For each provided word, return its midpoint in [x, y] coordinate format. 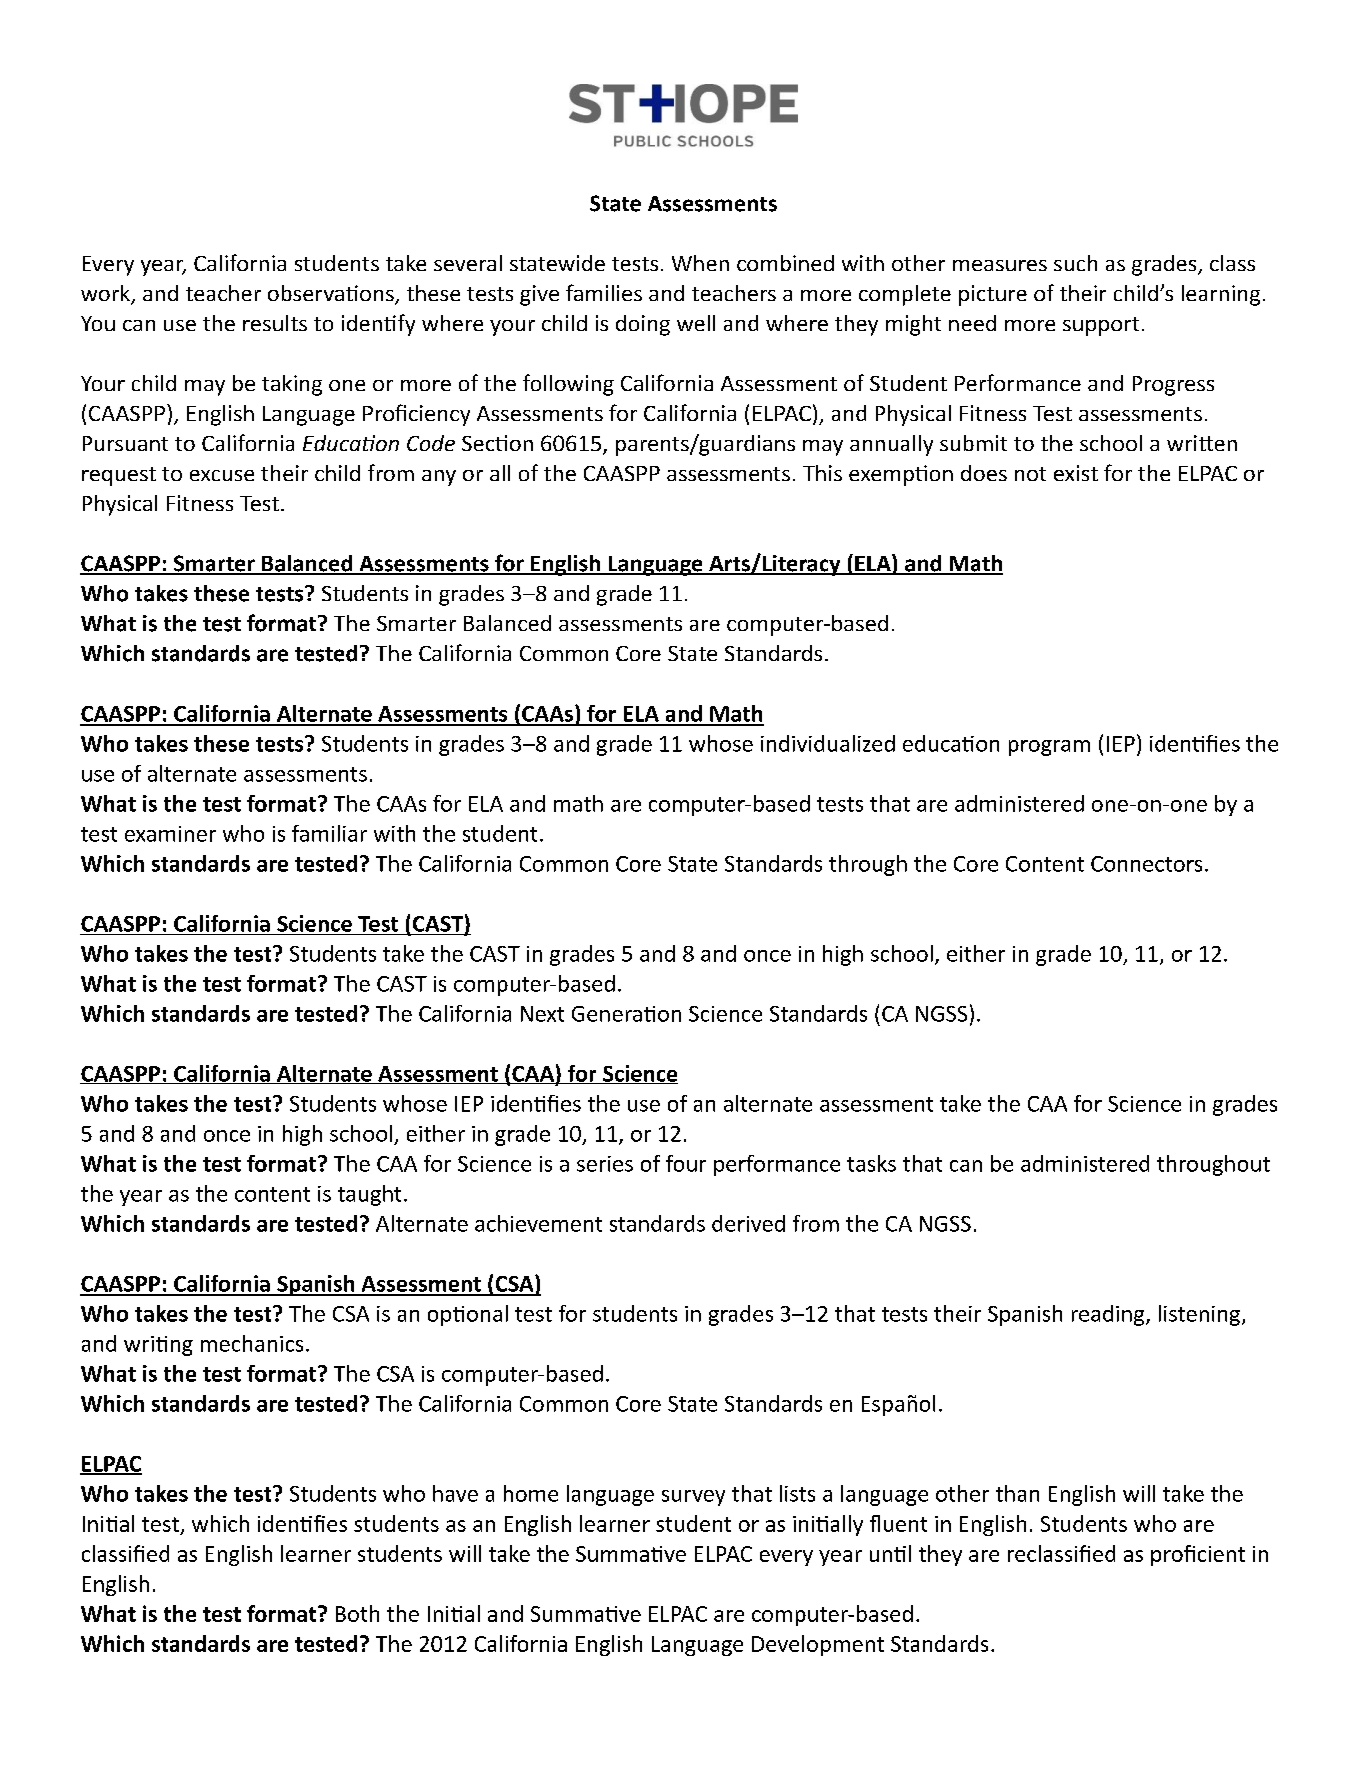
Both [357, 1613]
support [1101, 326]
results [275, 323]
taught [369, 1195]
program [1049, 748]
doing [643, 325]
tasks [871, 1163]
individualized [828, 743]
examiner [170, 834]
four [686, 1163]
